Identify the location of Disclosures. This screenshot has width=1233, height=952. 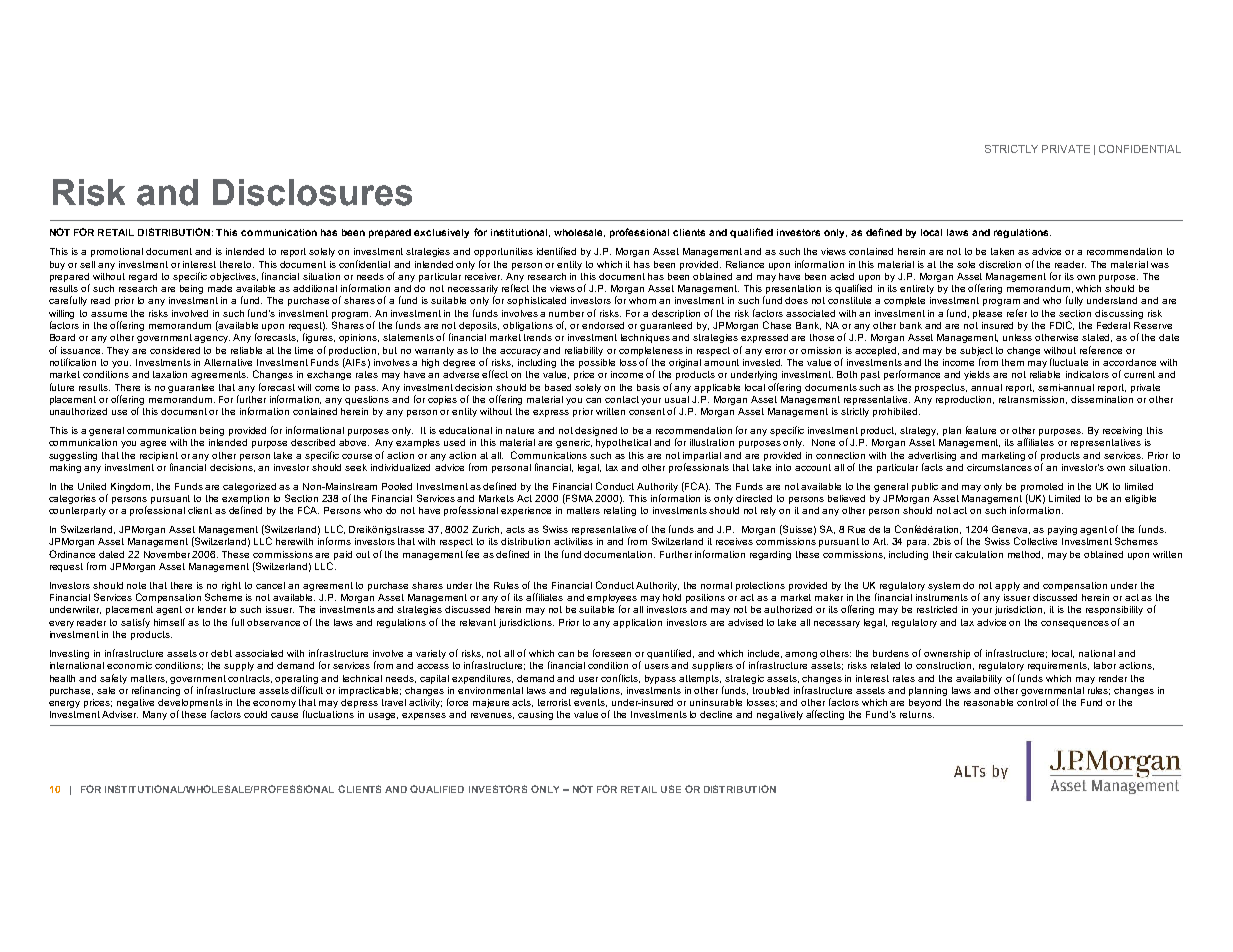
(312, 192).
